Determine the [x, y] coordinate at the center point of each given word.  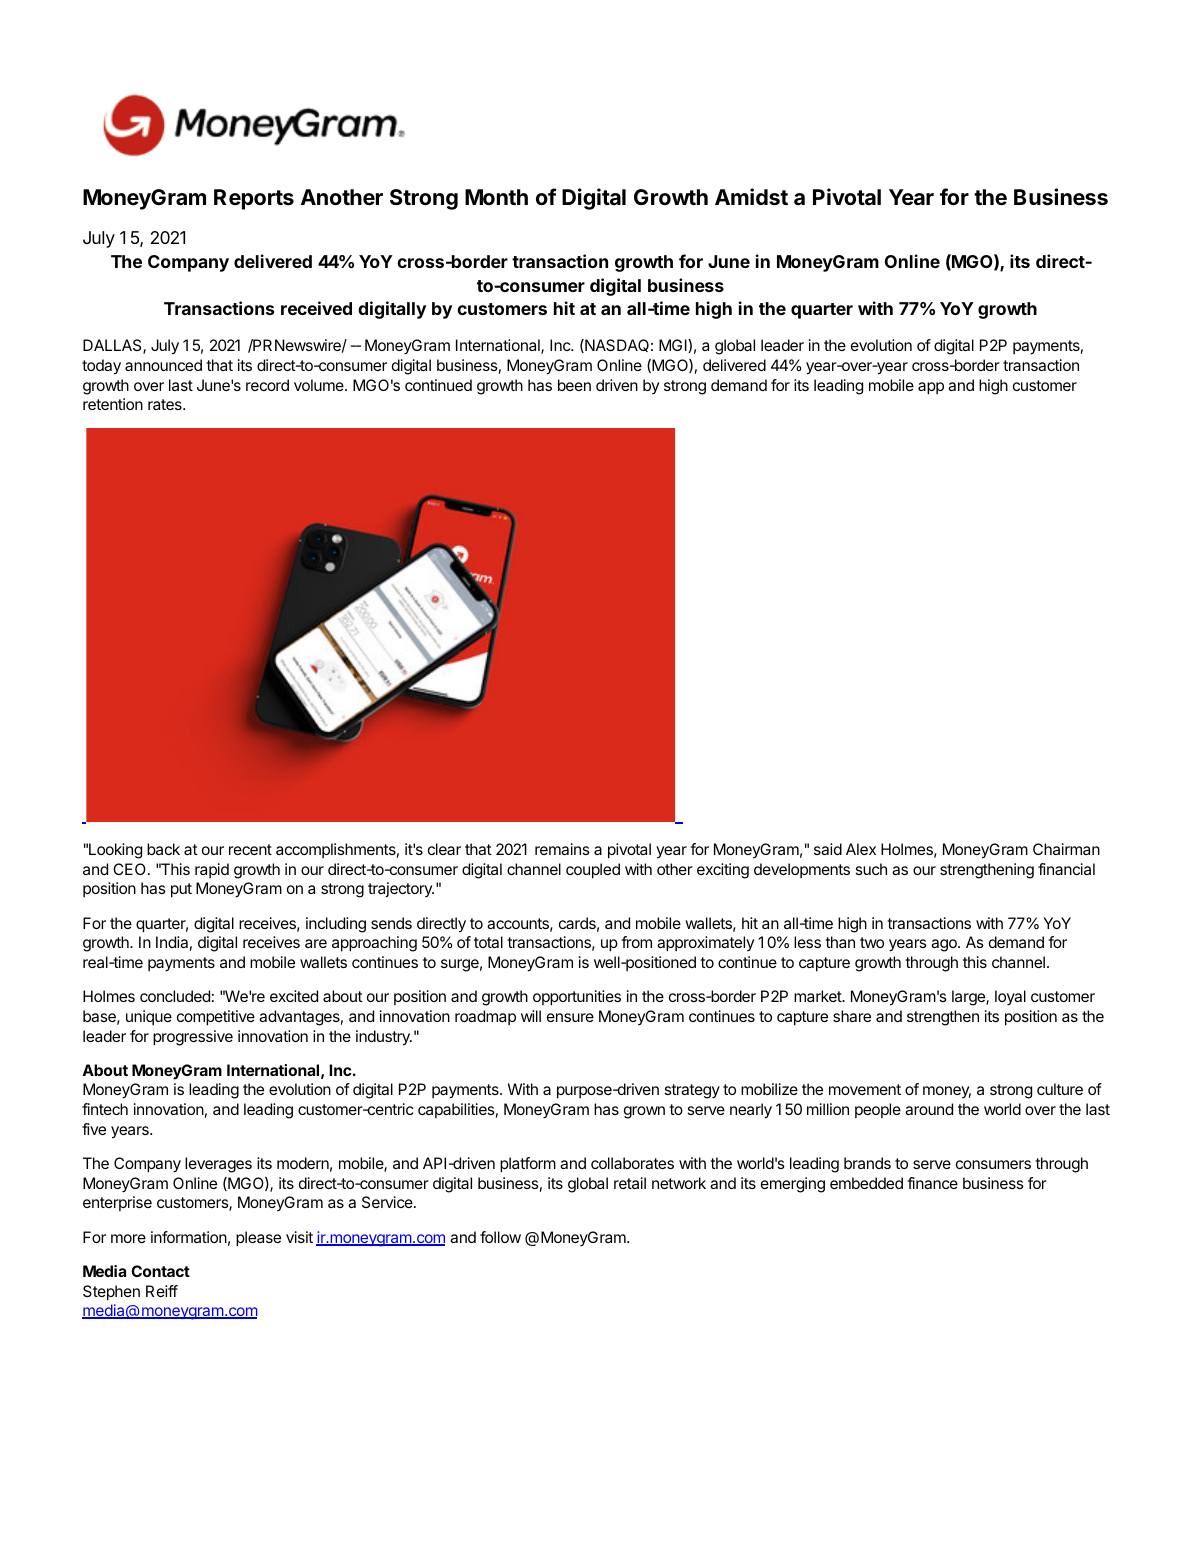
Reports [254, 199]
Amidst [751, 197]
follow [500, 1237]
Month [496, 197]
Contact [160, 1271]
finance [932, 1183]
